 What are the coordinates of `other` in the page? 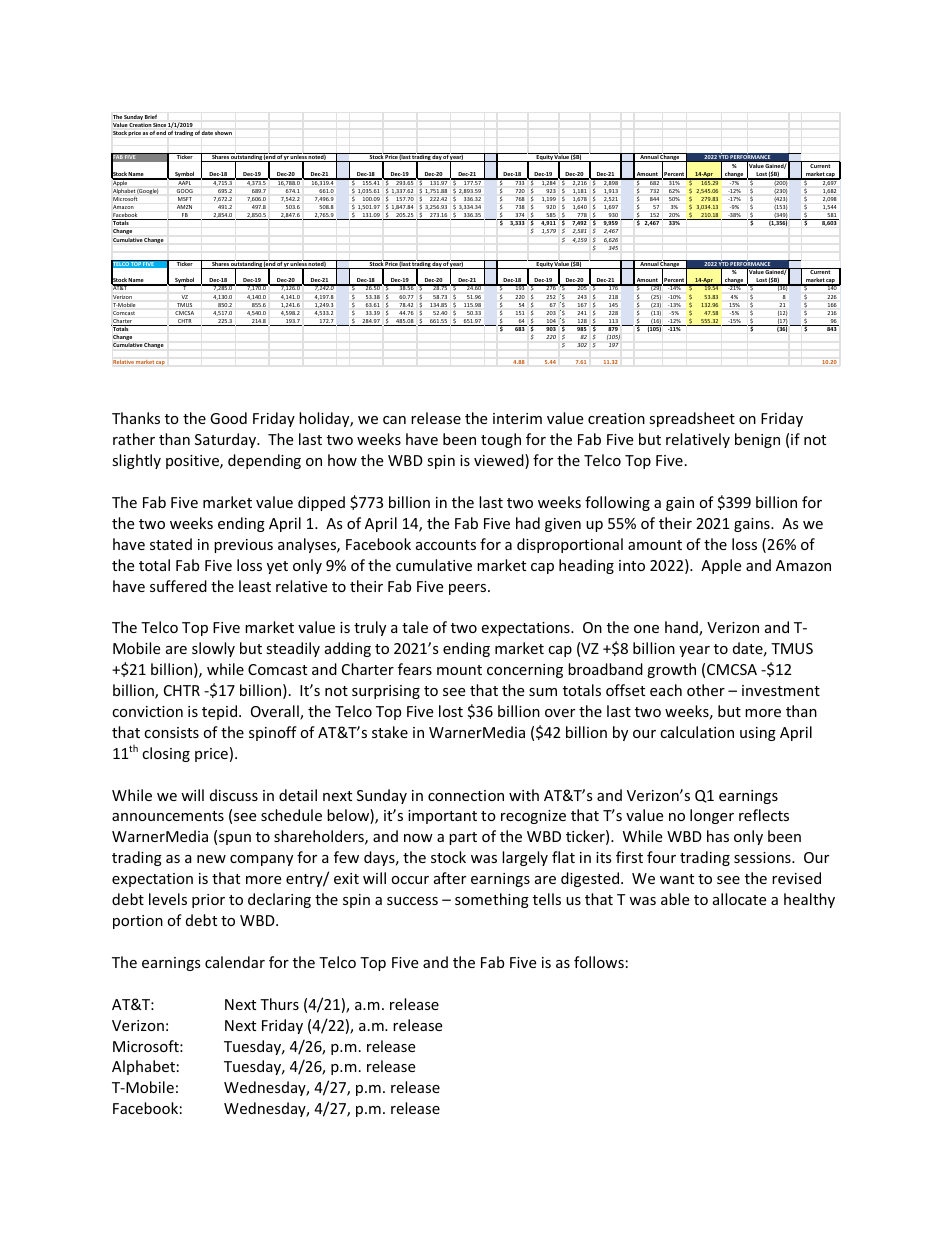 It's located at (706, 690).
